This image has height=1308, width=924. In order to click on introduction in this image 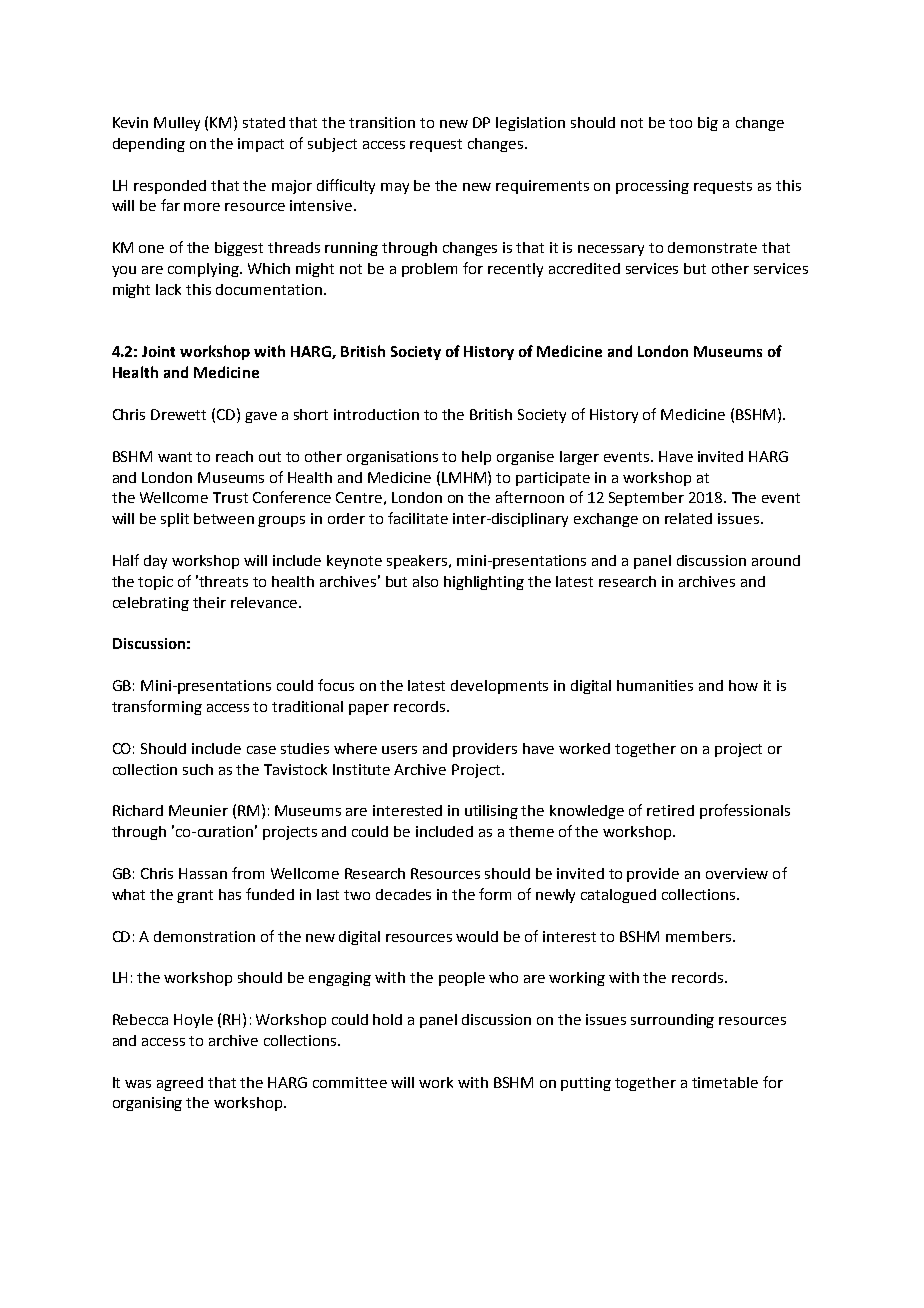, I will do `click(376, 414)`.
